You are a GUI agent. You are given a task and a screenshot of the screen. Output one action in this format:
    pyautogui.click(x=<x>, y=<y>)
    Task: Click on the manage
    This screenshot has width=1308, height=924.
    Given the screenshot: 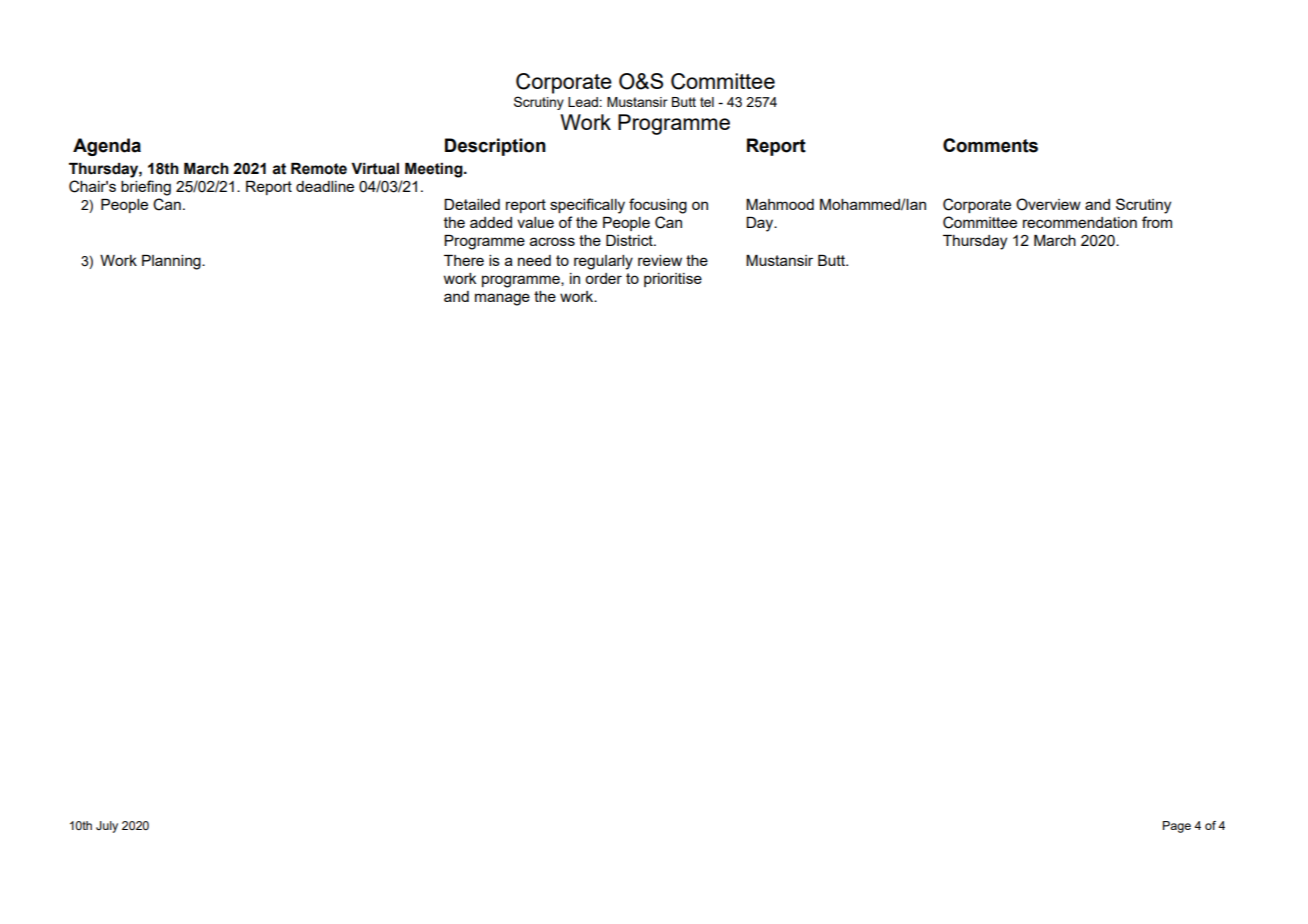 What is the action you would take?
    pyautogui.click(x=502, y=299)
